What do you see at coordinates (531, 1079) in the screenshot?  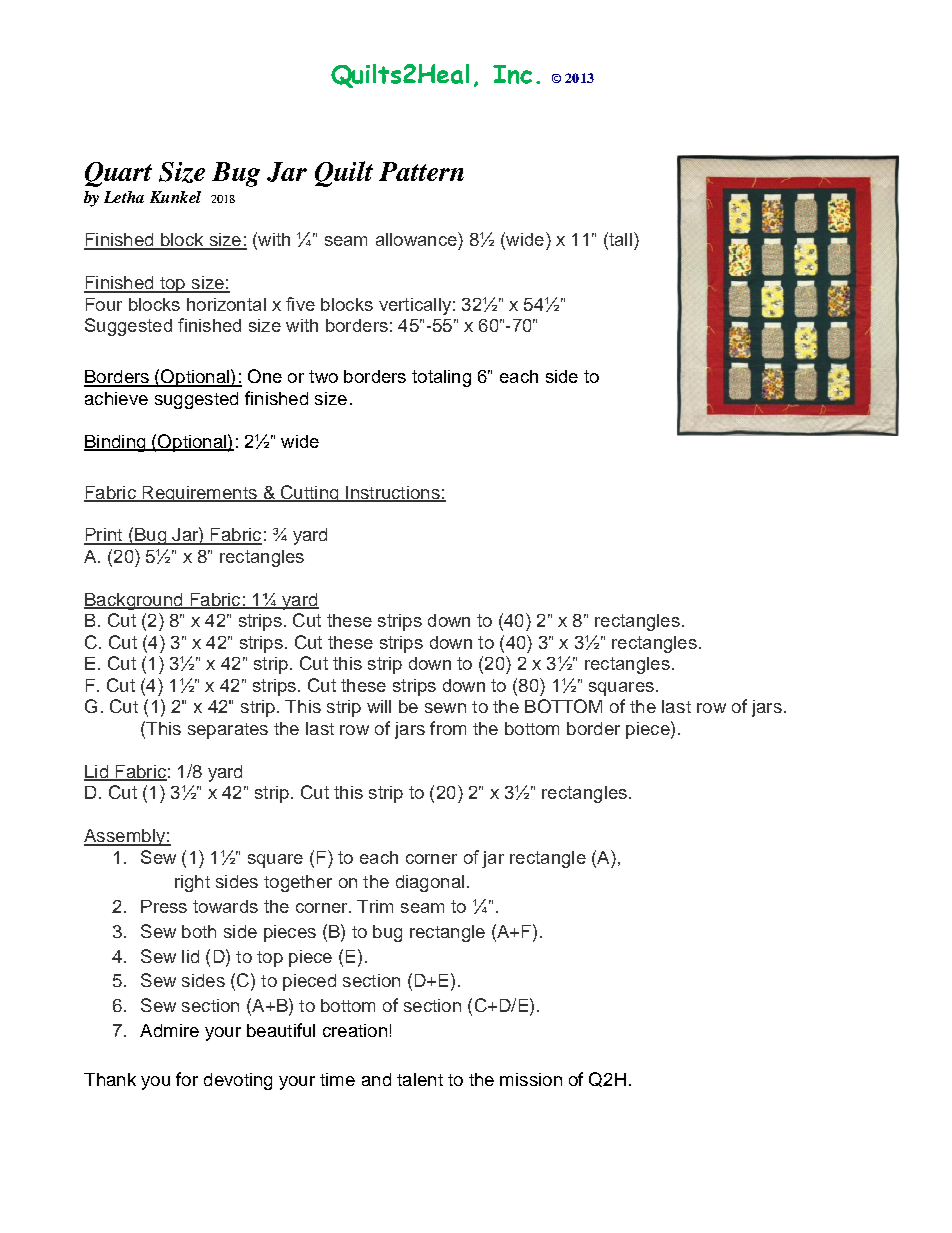 I see `mission` at bounding box center [531, 1079].
